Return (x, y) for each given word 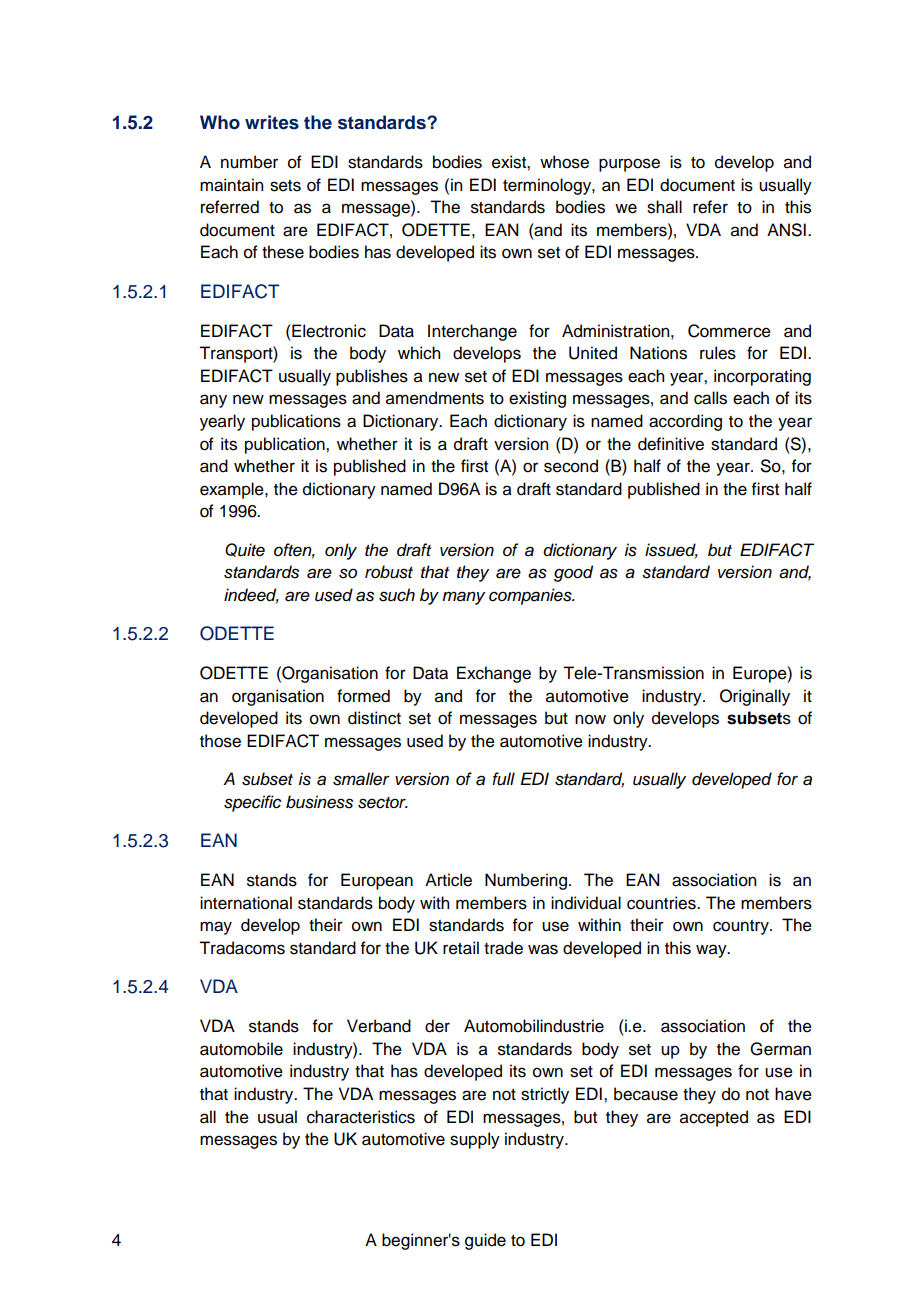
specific (252, 803)
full (503, 779)
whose (564, 162)
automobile (241, 1049)
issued (671, 550)
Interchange (472, 332)
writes (272, 122)
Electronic (328, 331)
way (712, 951)
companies (531, 596)
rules (718, 353)
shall (664, 207)
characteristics (361, 1117)
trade (503, 948)
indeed (251, 595)
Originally (755, 697)
